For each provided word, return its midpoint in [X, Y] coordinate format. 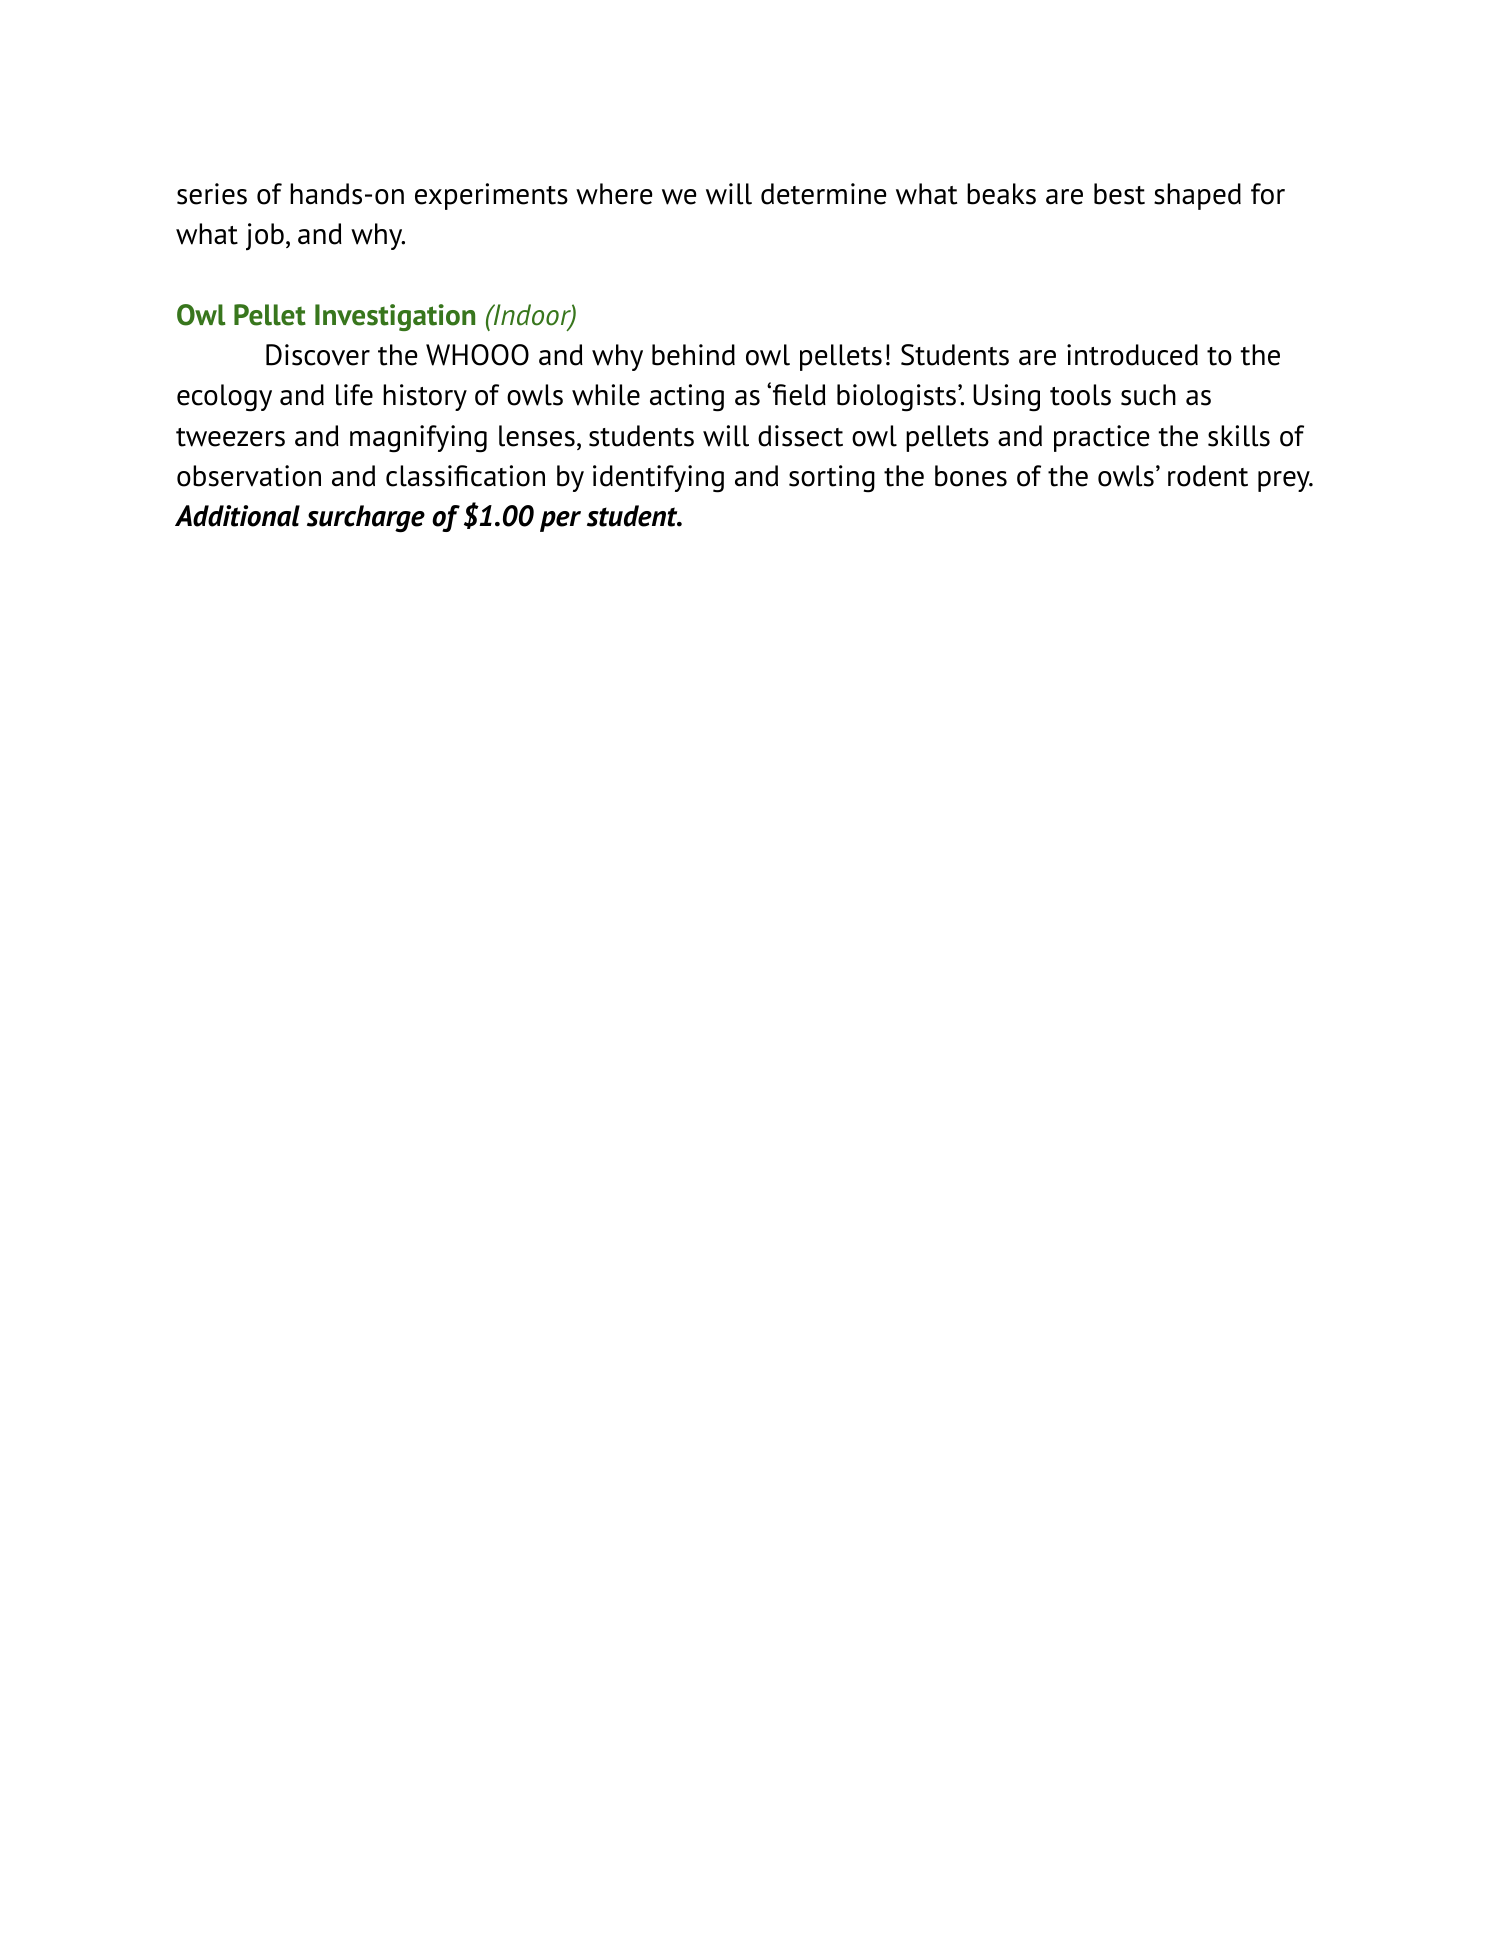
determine [824, 194]
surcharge [366, 519]
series [212, 194]
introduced [1132, 355]
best [1119, 194]
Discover [318, 355]
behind [693, 355]
